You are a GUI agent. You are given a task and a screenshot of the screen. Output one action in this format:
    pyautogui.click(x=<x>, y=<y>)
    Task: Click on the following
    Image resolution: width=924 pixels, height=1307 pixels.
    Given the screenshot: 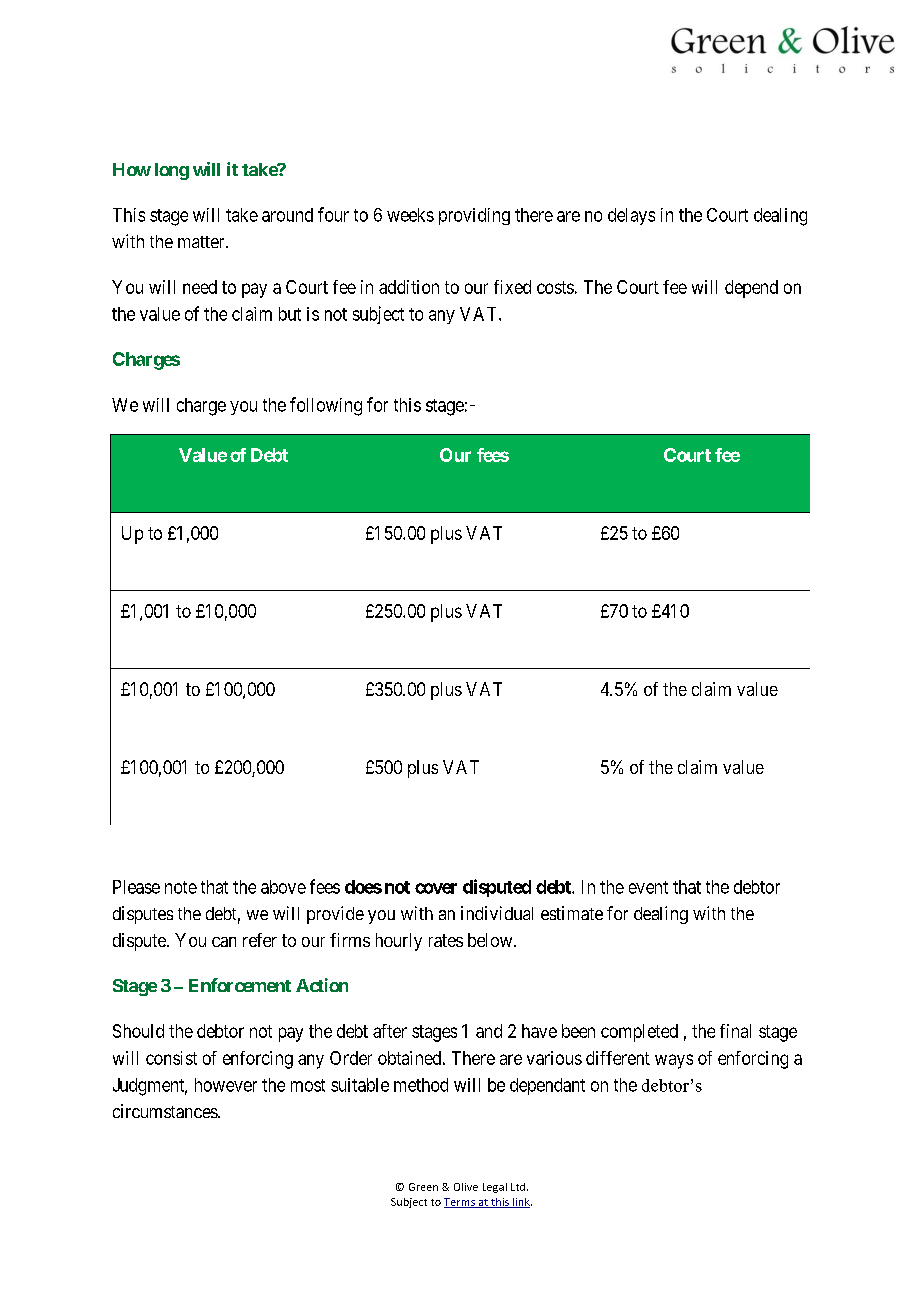 What is the action you would take?
    pyautogui.click(x=326, y=406)
